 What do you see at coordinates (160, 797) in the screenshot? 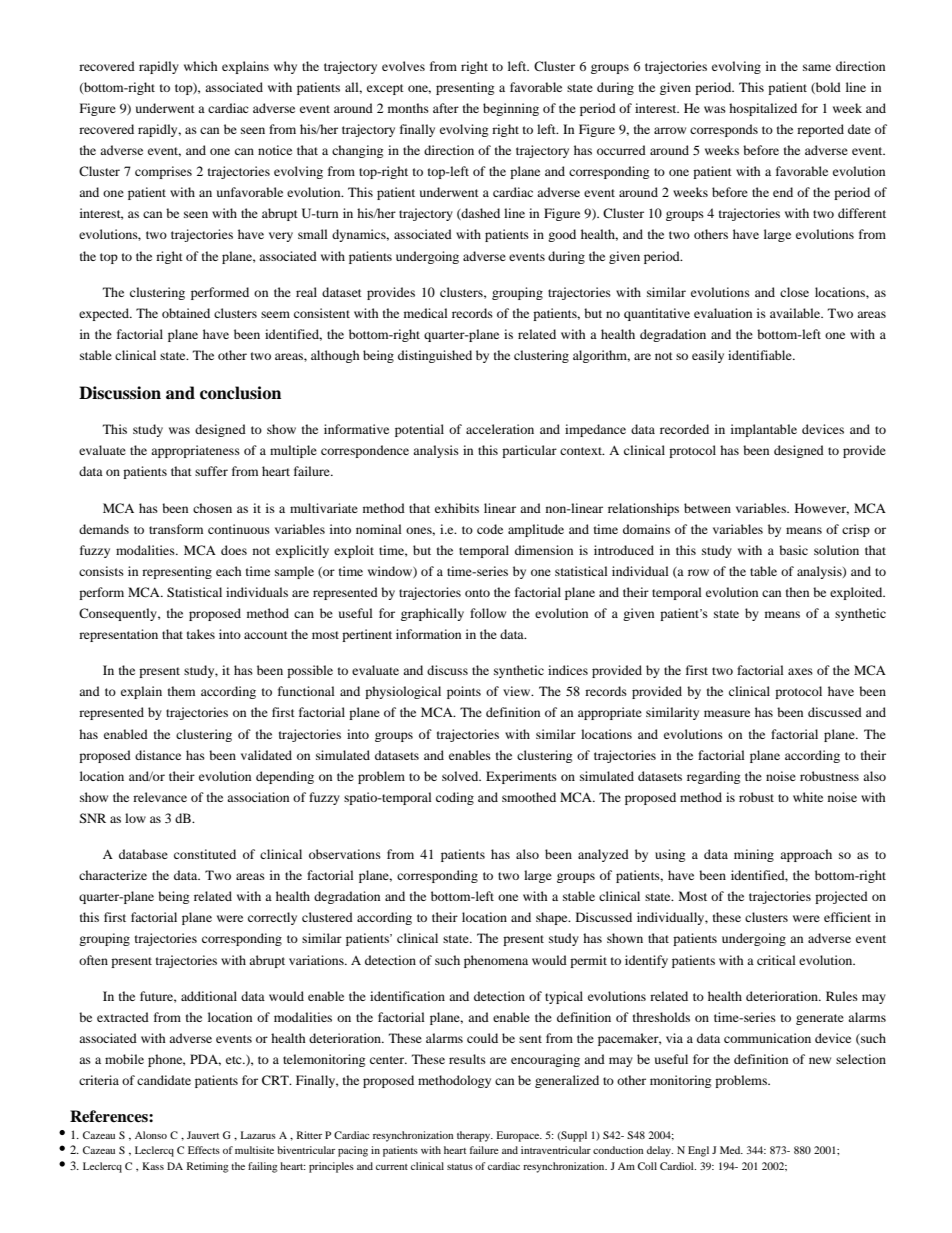
I see `relevance` at bounding box center [160, 797].
